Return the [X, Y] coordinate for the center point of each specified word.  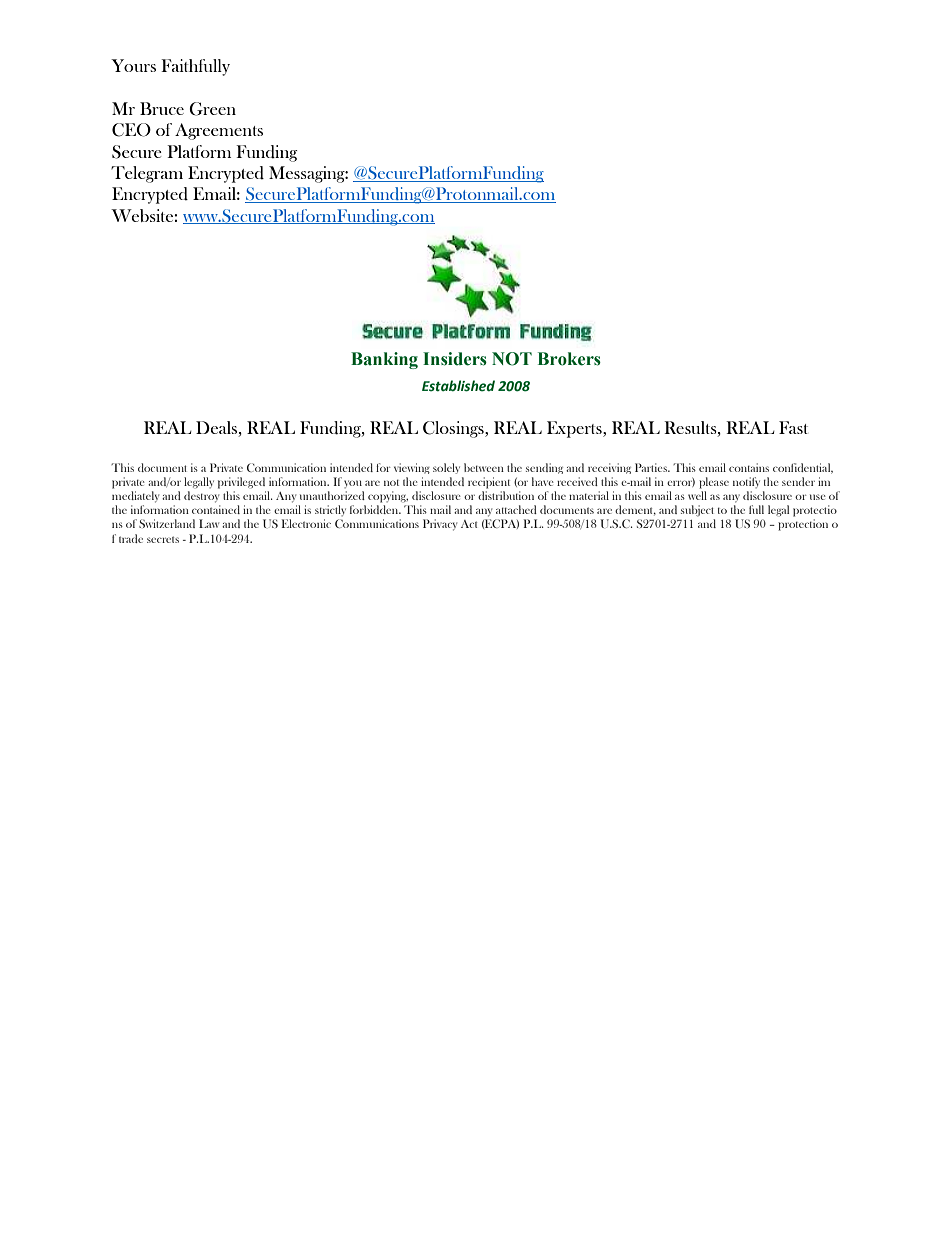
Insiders [455, 359]
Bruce [162, 108]
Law [209, 523]
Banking [384, 360]
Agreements [219, 131]
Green [212, 109]
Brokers [569, 359]
